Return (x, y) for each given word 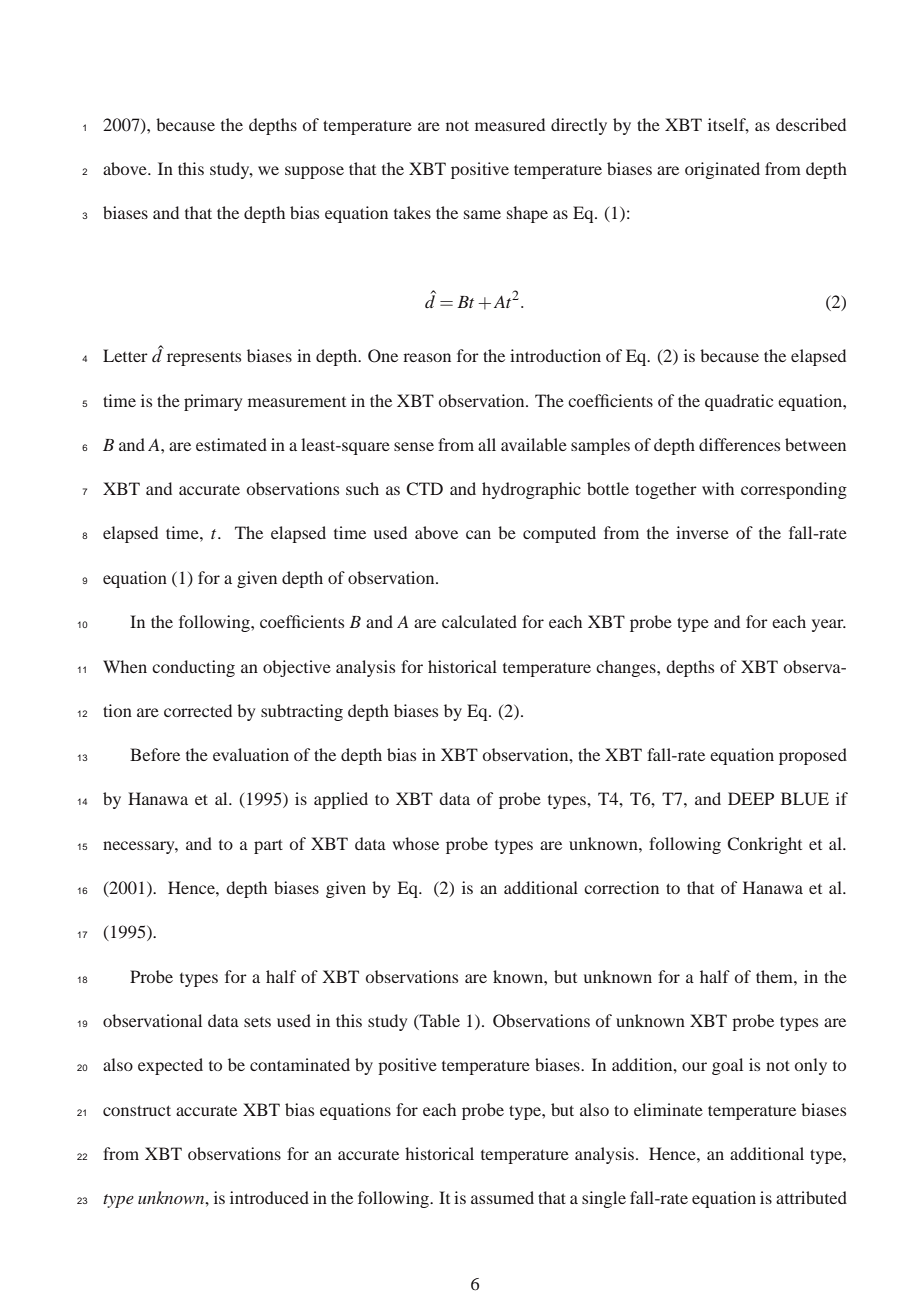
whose (415, 843)
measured (510, 124)
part (268, 846)
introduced (269, 1197)
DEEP (751, 798)
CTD (424, 489)
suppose (314, 172)
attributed (811, 1197)
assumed (502, 1197)
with (718, 488)
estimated (231, 444)
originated (722, 170)
